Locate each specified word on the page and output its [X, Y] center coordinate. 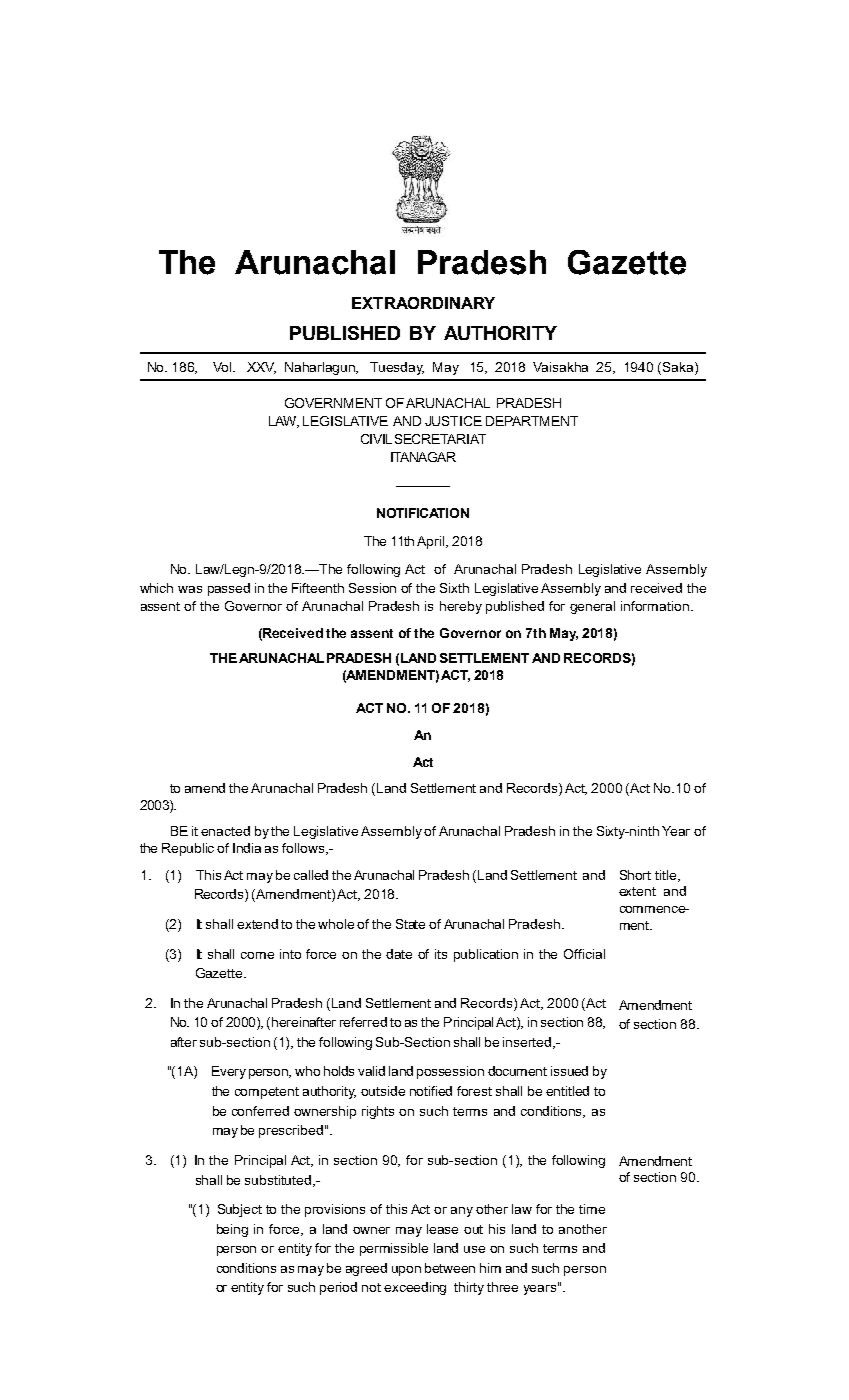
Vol [223, 367]
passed [229, 589]
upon [406, 1271]
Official [584, 954]
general [592, 607]
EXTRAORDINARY [423, 303]
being [232, 1230]
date [399, 954]
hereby [461, 607]
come [257, 955]
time [592, 1209]
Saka [679, 368]
